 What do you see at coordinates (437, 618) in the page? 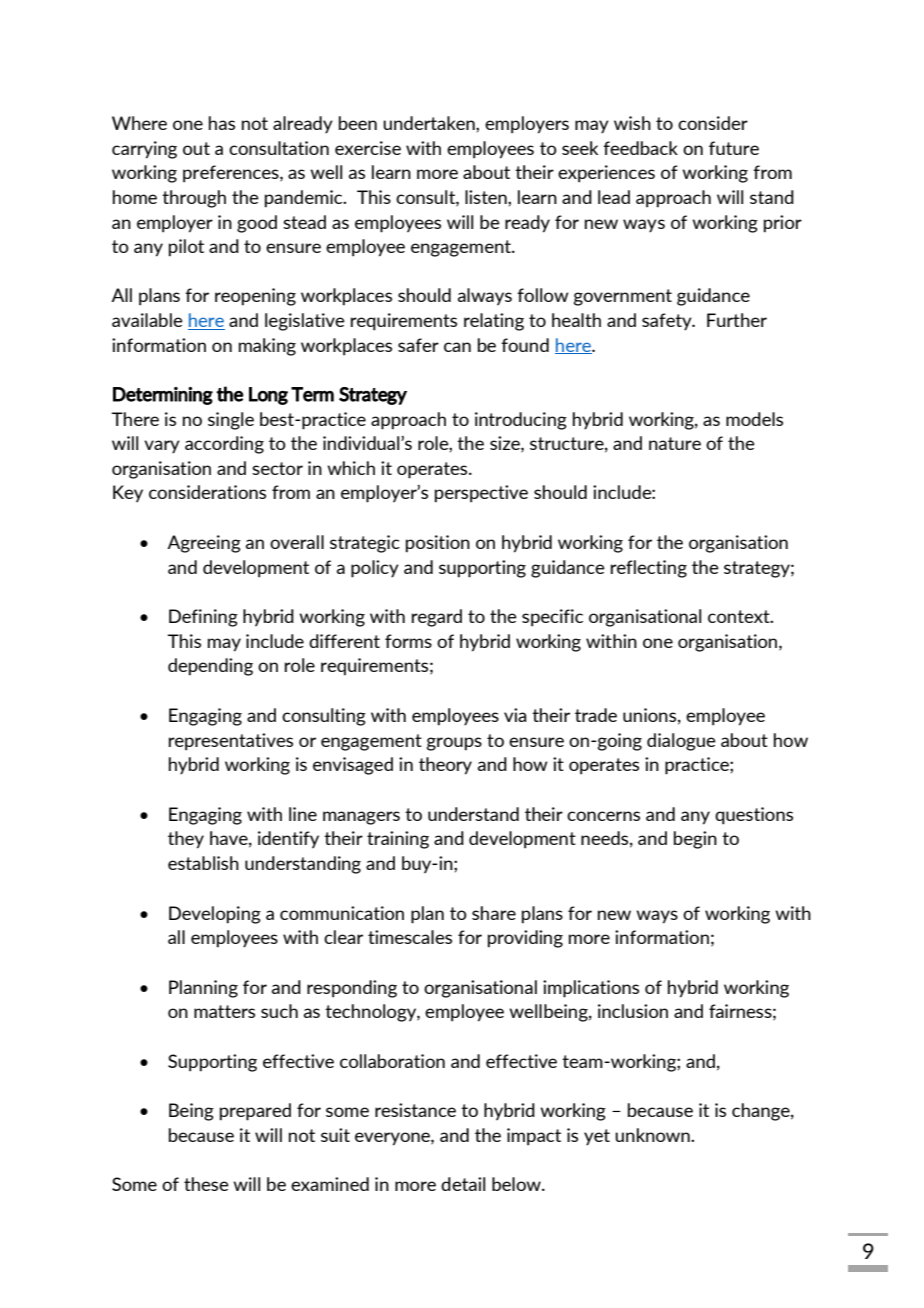
I see `regard` at bounding box center [437, 618].
